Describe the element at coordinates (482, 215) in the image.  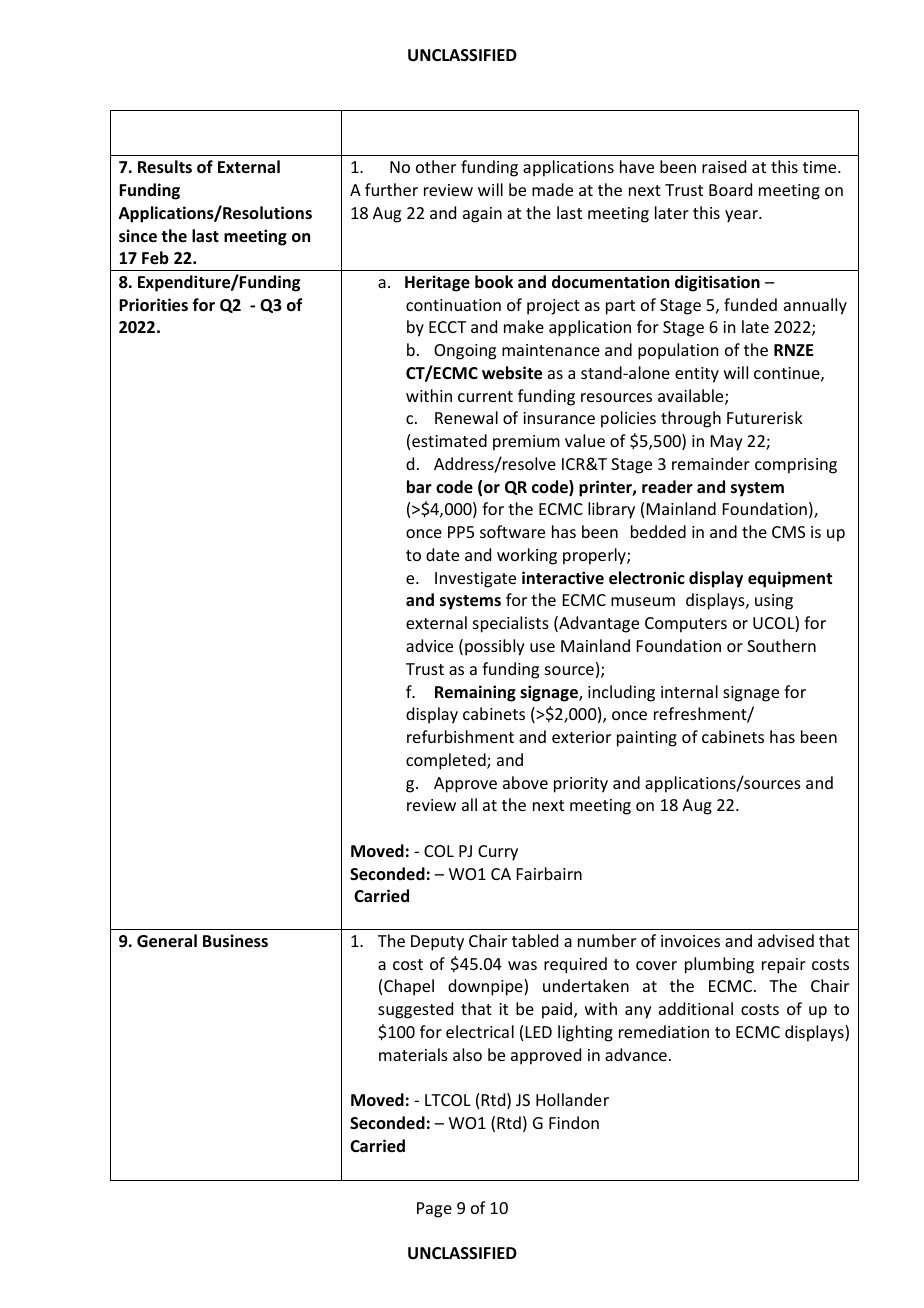
I see `again` at that location.
